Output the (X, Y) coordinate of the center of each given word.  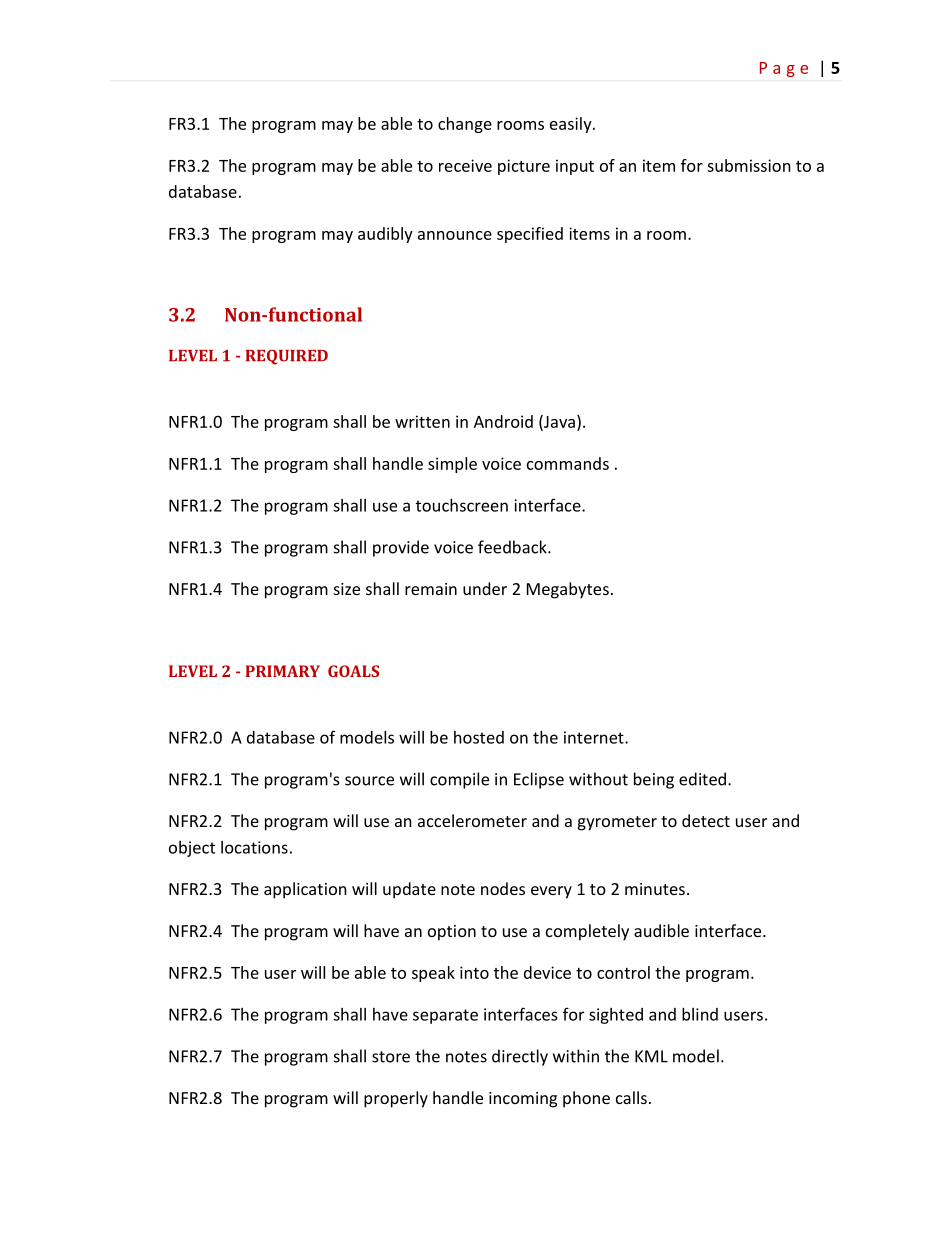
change (465, 125)
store (391, 1057)
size (347, 589)
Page (784, 69)
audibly (385, 235)
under (485, 588)
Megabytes (568, 590)
